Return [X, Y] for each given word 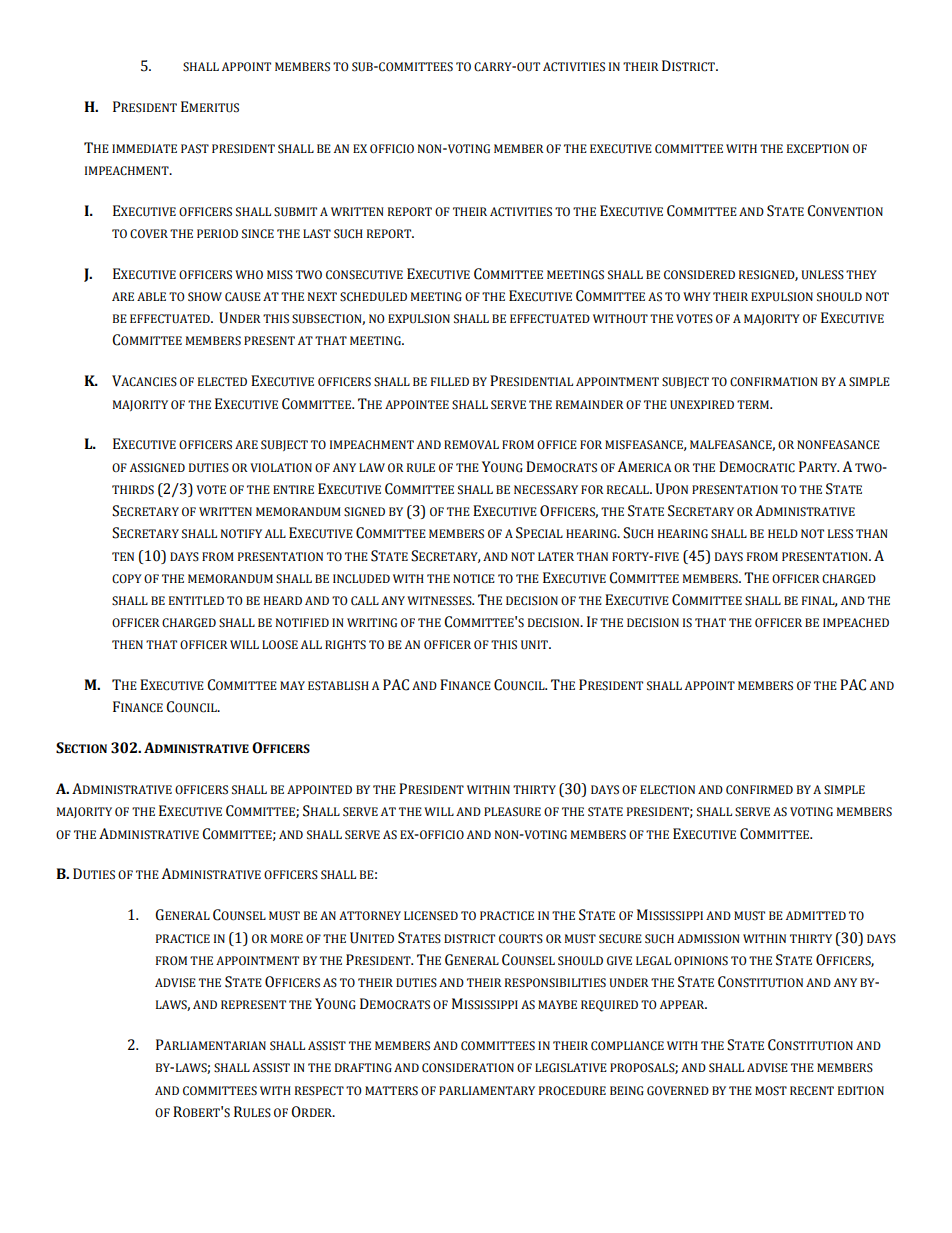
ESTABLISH [338, 686]
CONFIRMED [759, 790]
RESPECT [319, 1091]
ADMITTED [816, 915]
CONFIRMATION [774, 382]
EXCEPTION [818, 149]
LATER [556, 556]
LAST [317, 234]
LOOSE [280, 645]
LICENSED [431, 916]
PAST [195, 149]
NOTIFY [241, 533]
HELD [783, 533]
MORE [287, 938]
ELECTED [222, 382]
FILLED [450, 381]
